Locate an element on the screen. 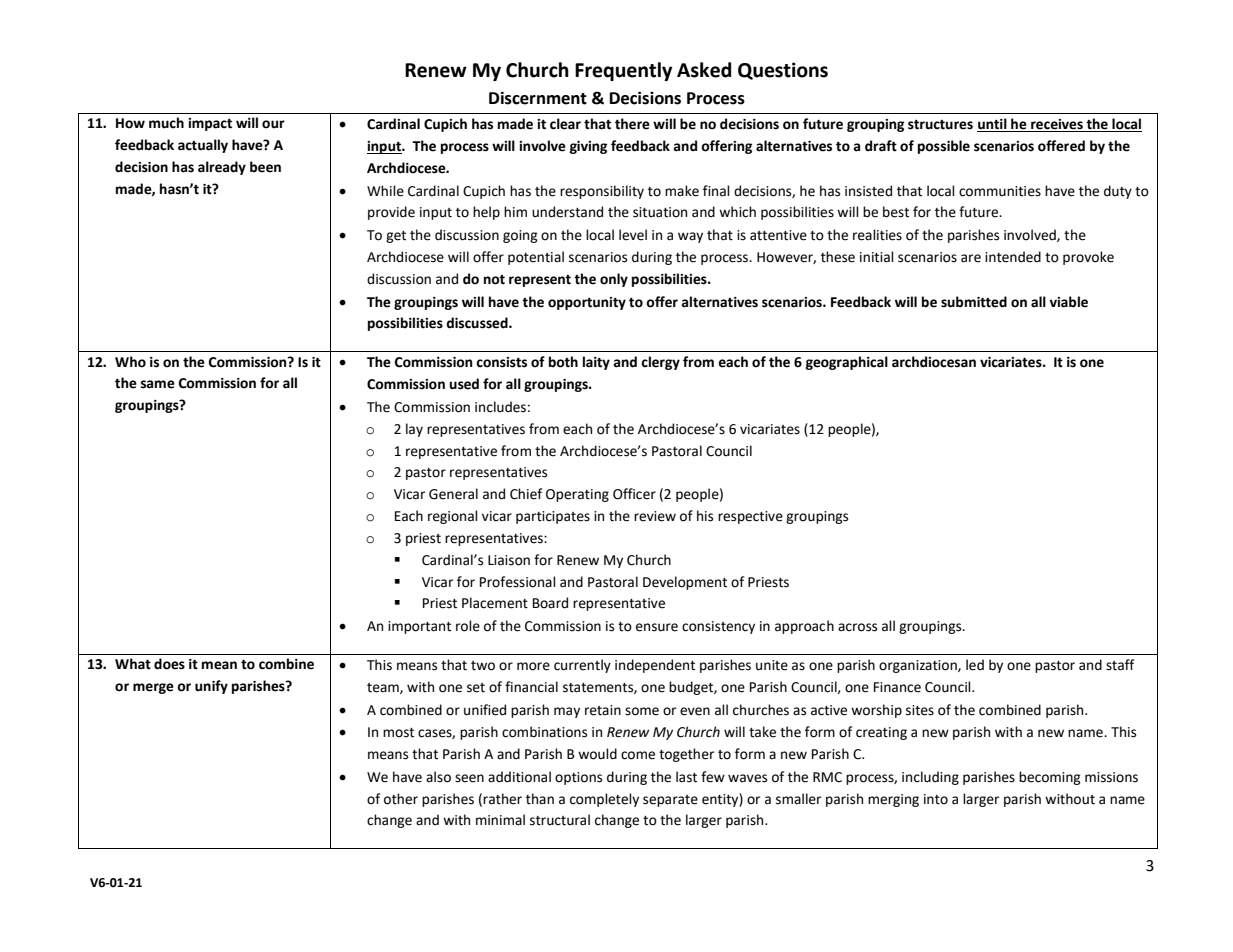  other is located at coordinates (401, 799).
